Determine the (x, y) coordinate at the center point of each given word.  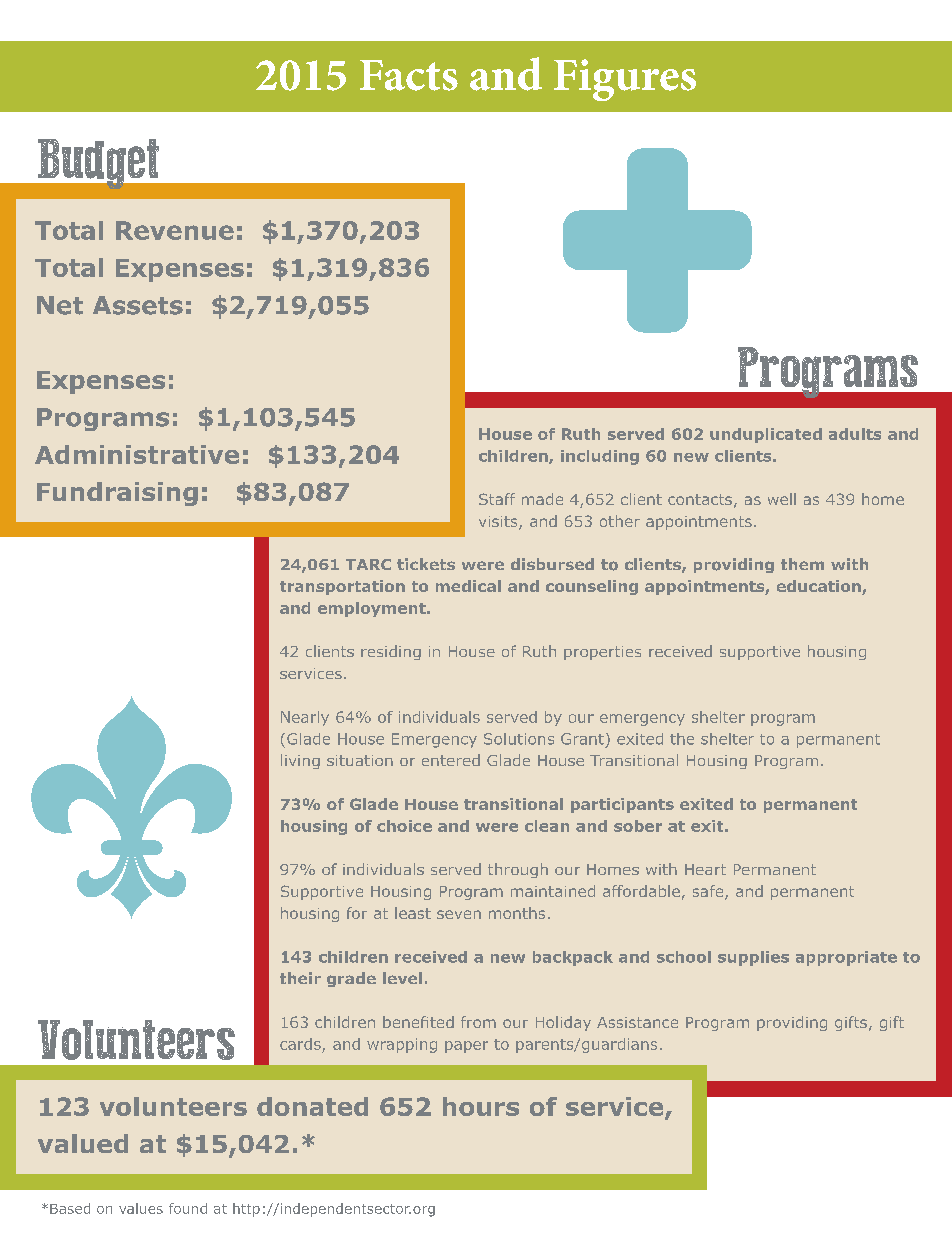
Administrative (137, 454)
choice (404, 826)
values (141, 1208)
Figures (625, 80)
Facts (409, 75)
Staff (497, 499)
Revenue (175, 230)
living (300, 761)
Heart (705, 869)
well (782, 499)
